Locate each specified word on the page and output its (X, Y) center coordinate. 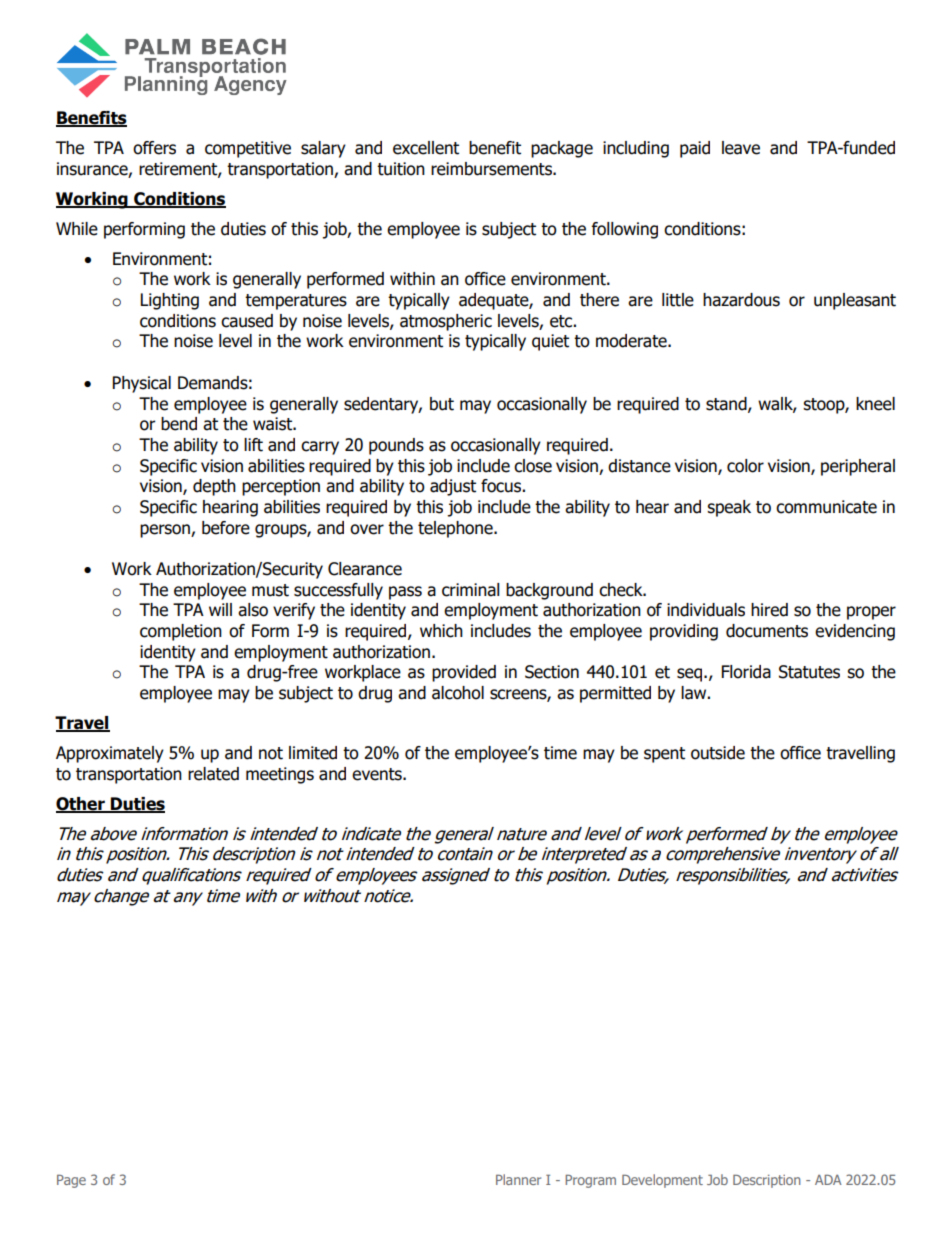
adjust (453, 487)
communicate (826, 507)
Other (81, 804)
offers (154, 148)
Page (71, 1181)
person (166, 531)
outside (718, 753)
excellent (426, 148)
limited (313, 753)
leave (741, 148)
